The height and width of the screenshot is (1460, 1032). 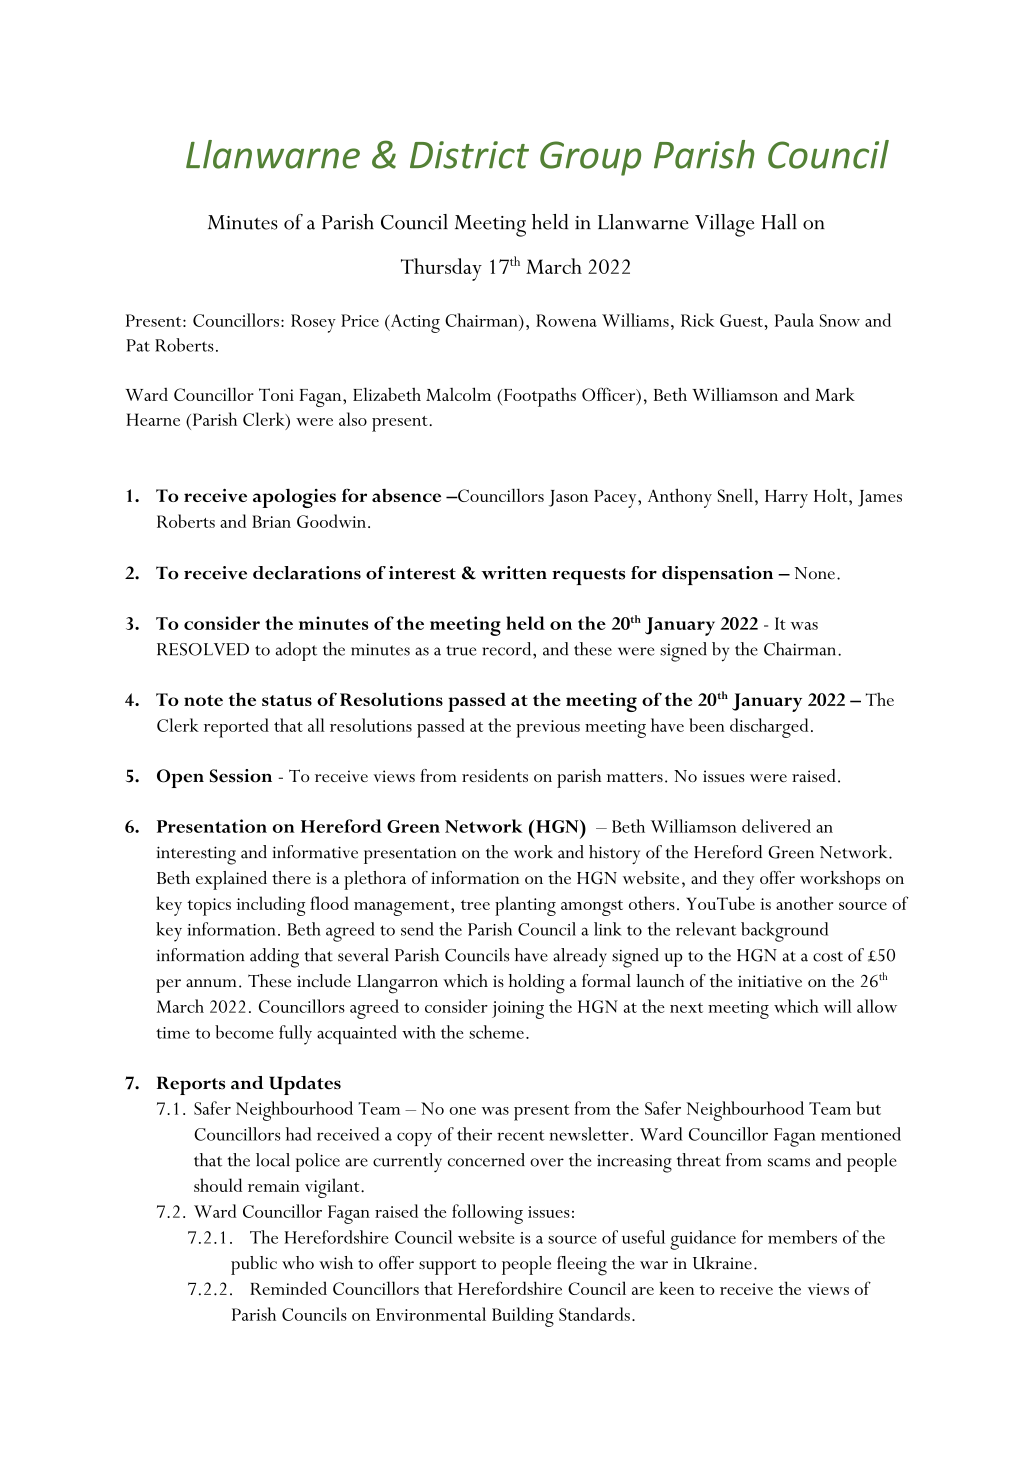 I want to click on joining, so click(x=518, y=1010).
